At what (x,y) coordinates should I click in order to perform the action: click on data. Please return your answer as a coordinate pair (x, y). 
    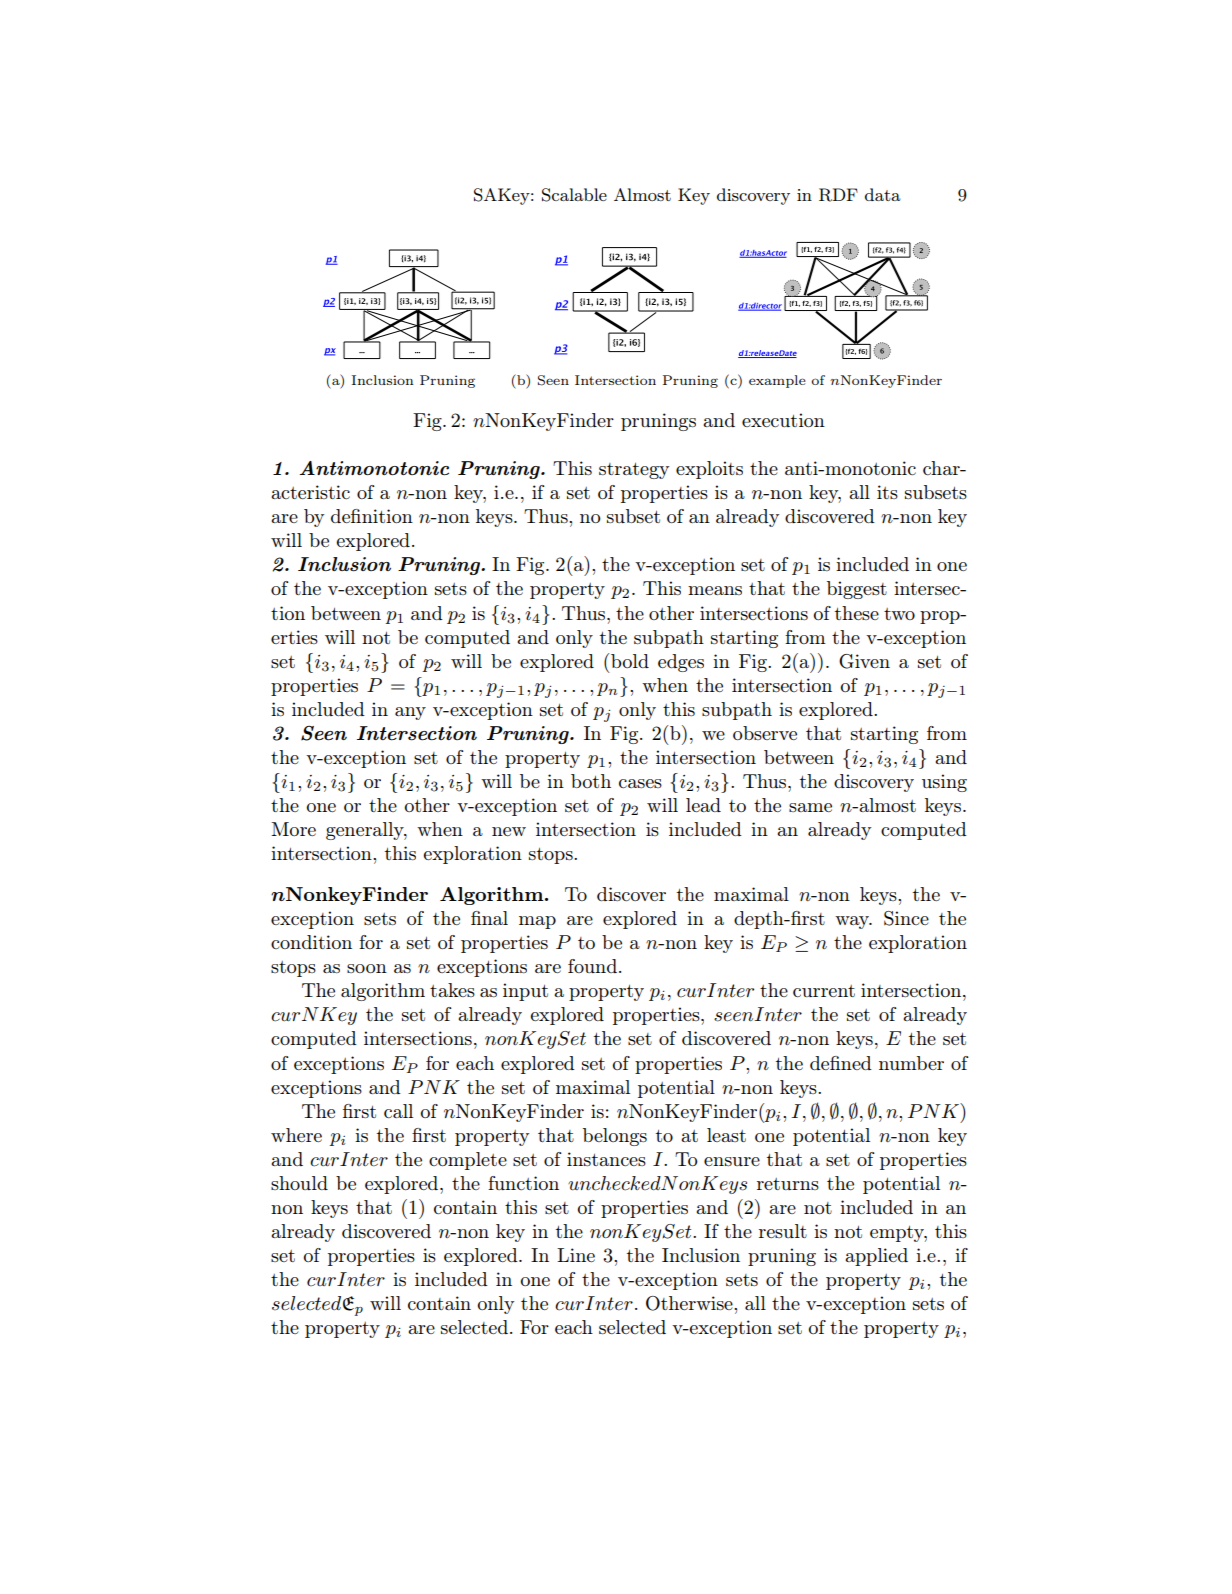
    Looking at the image, I should click on (883, 194).
